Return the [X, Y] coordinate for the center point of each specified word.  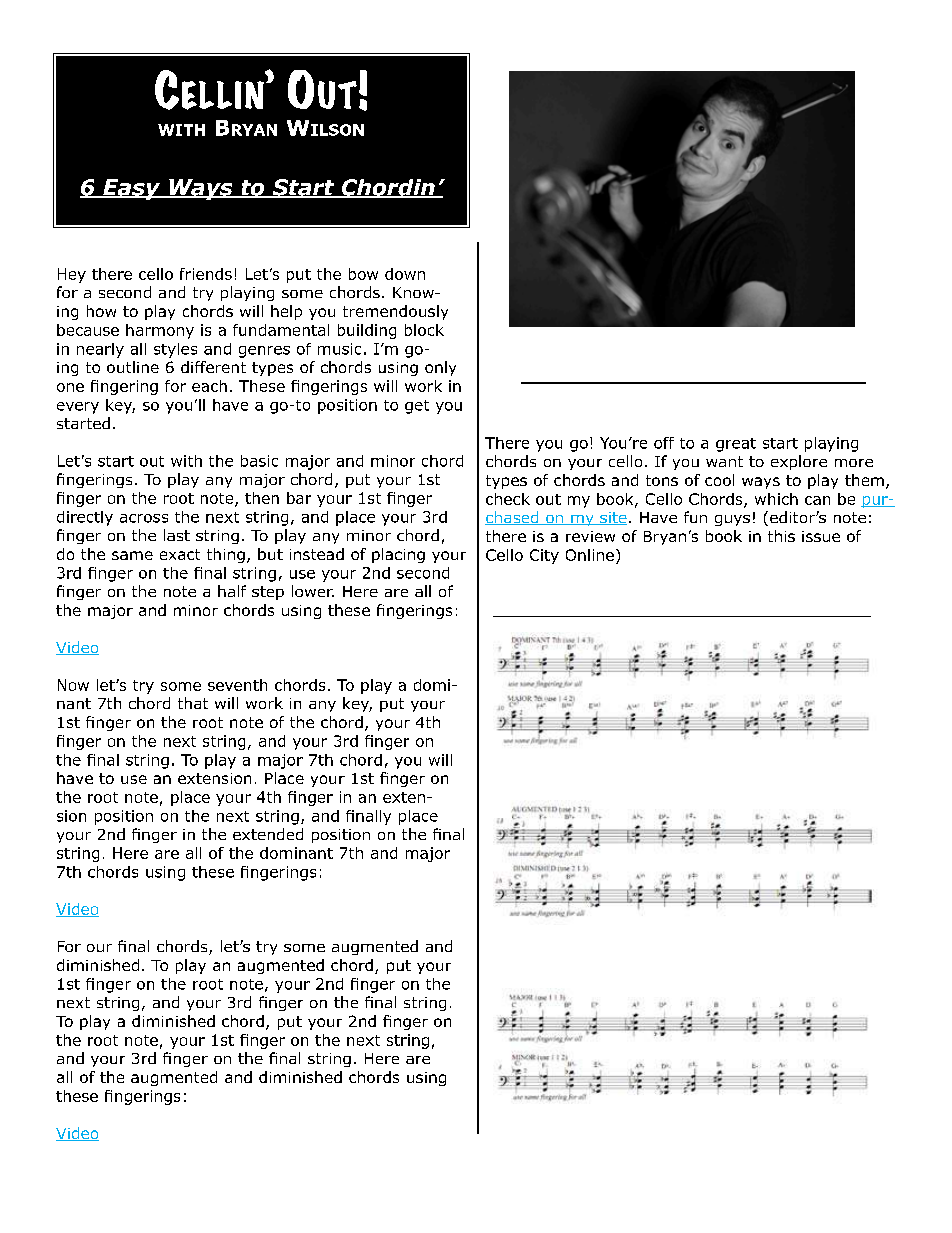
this [781, 536]
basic [259, 461]
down [405, 274]
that [193, 703]
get [417, 407]
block [424, 330]
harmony [160, 331]
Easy [132, 189]
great [736, 445]
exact [180, 554]
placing [398, 555]
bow [363, 274]
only [440, 368]
